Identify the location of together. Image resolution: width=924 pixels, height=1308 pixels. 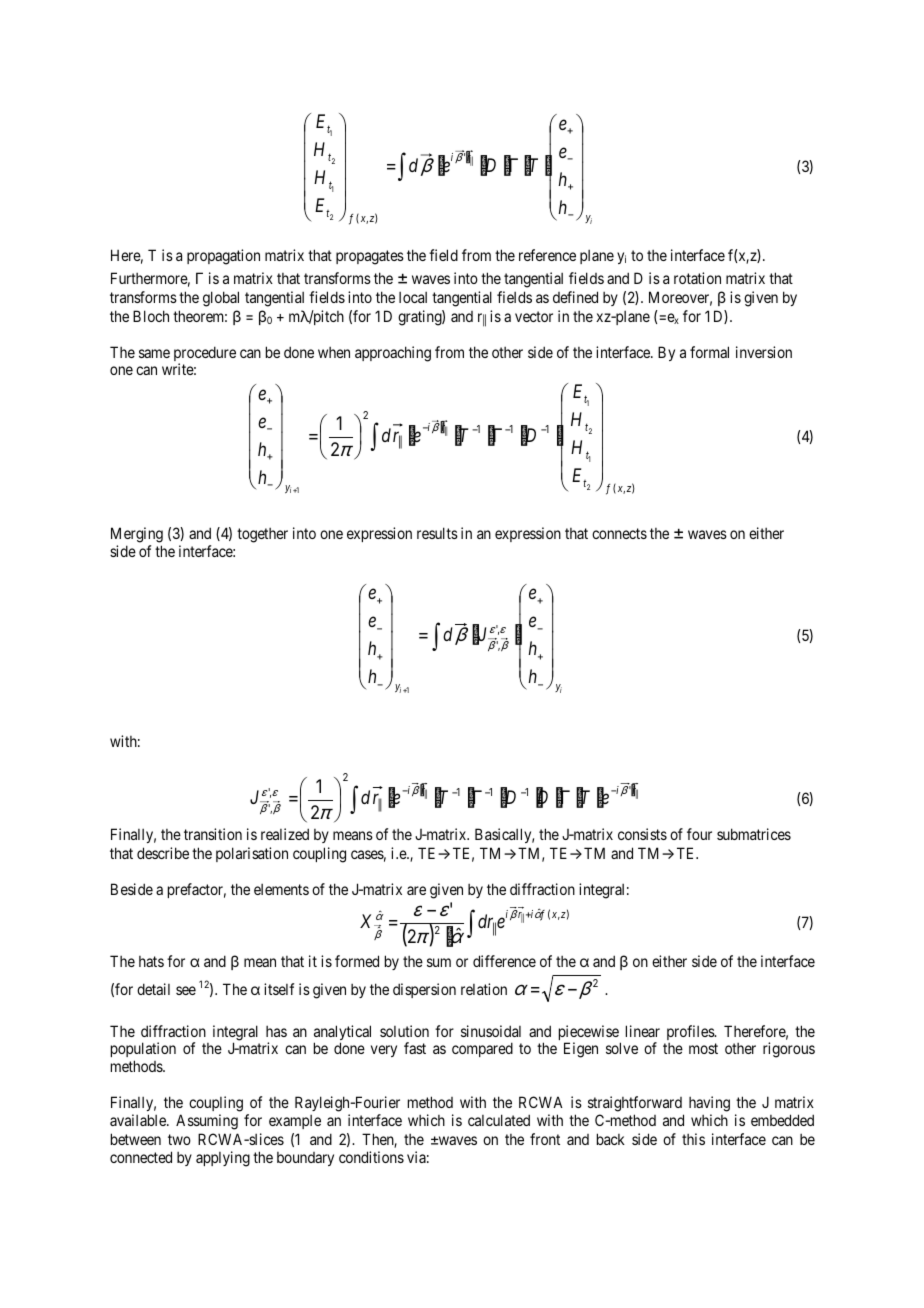
(262, 535).
